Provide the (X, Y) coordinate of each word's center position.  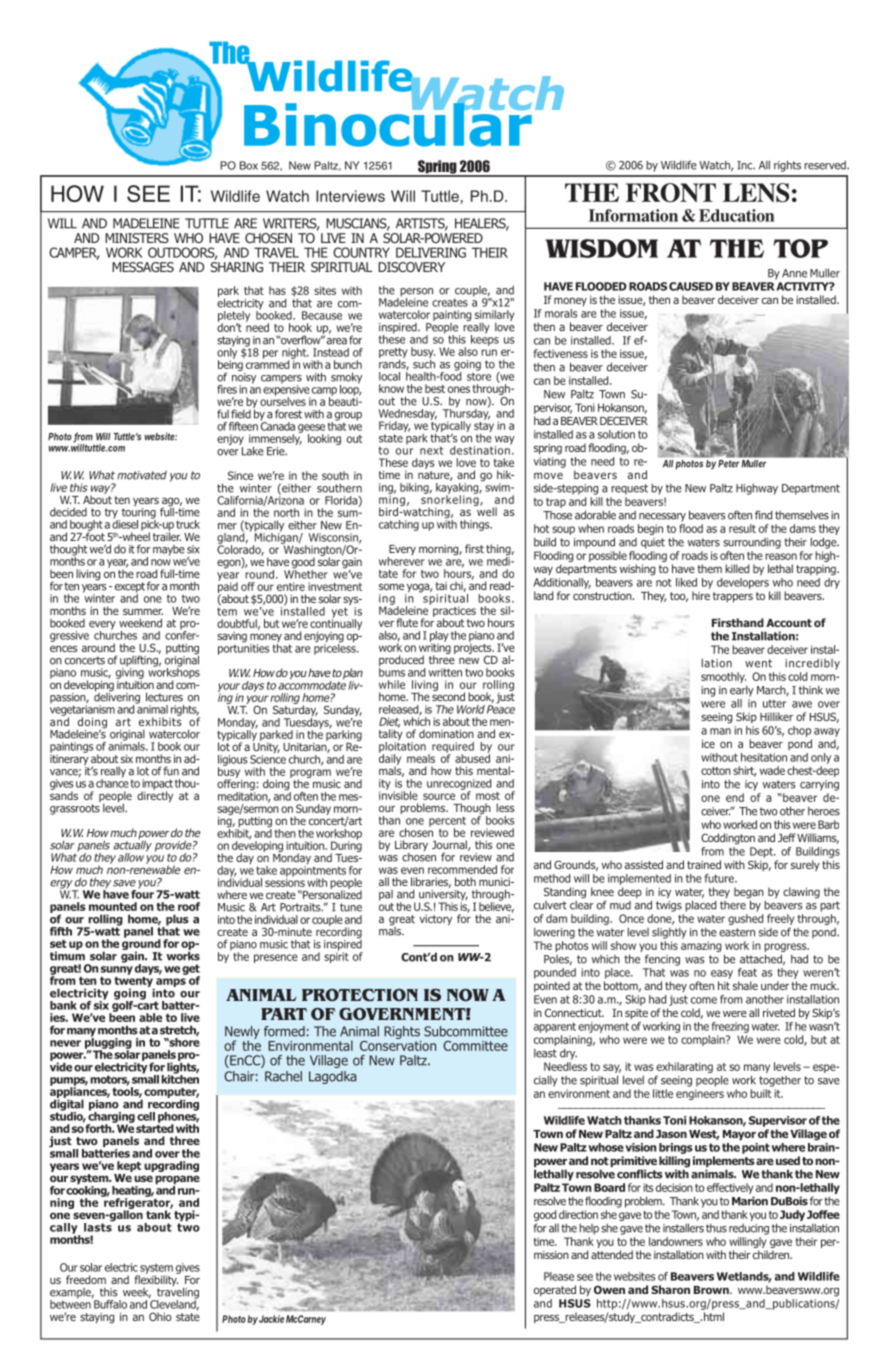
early (742, 691)
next (431, 450)
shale (745, 985)
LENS (756, 193)
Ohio (160, 1316)
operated (555, 1290)
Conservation (398, 1044)
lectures (164, 697)
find (763, 515)
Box (249, 165)
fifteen (243, 426)
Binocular (388, 124)
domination (446, 733)
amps (170, 984)
